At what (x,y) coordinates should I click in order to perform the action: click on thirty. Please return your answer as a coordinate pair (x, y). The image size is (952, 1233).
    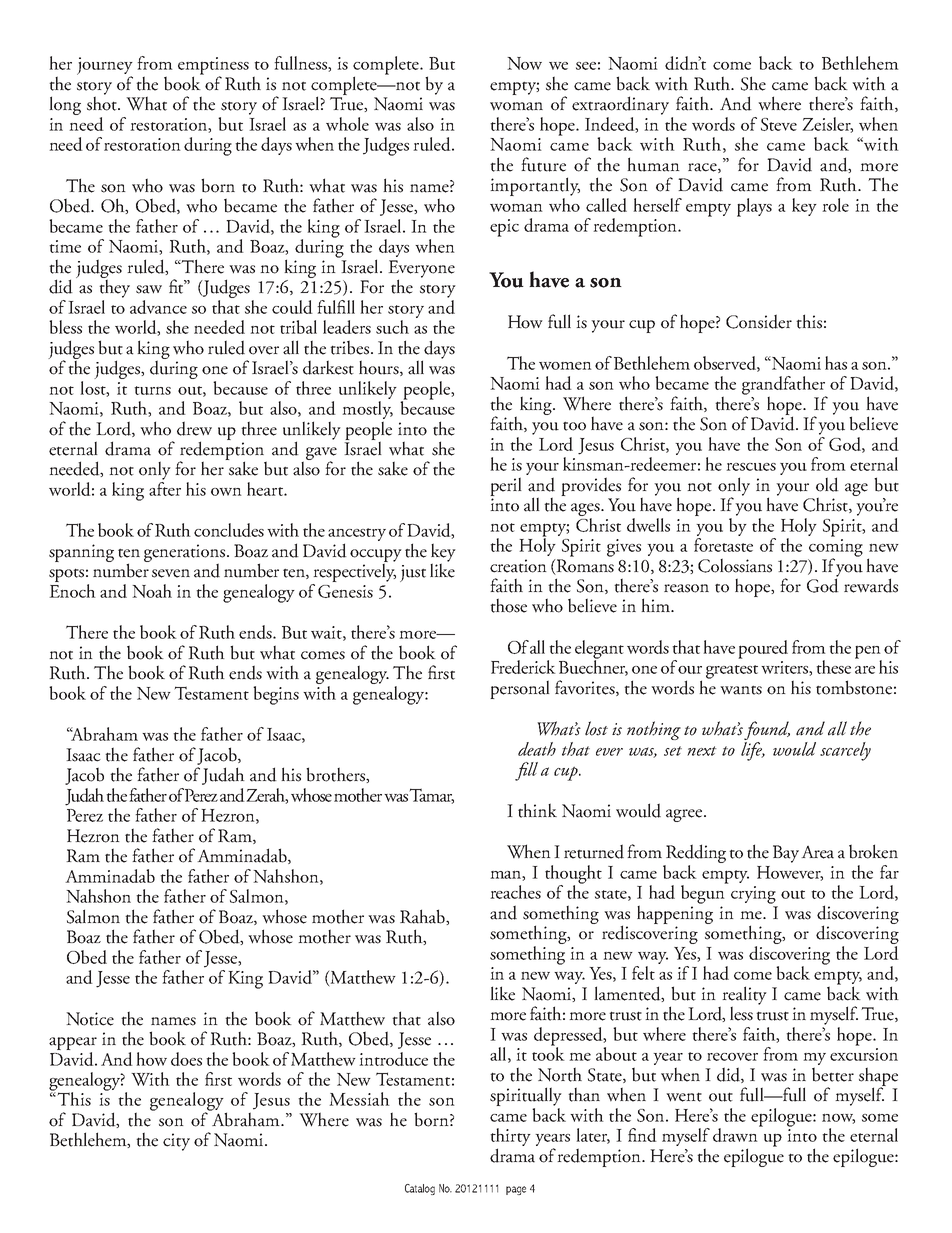
    Looking at the image, I should click on (510, 1138).
